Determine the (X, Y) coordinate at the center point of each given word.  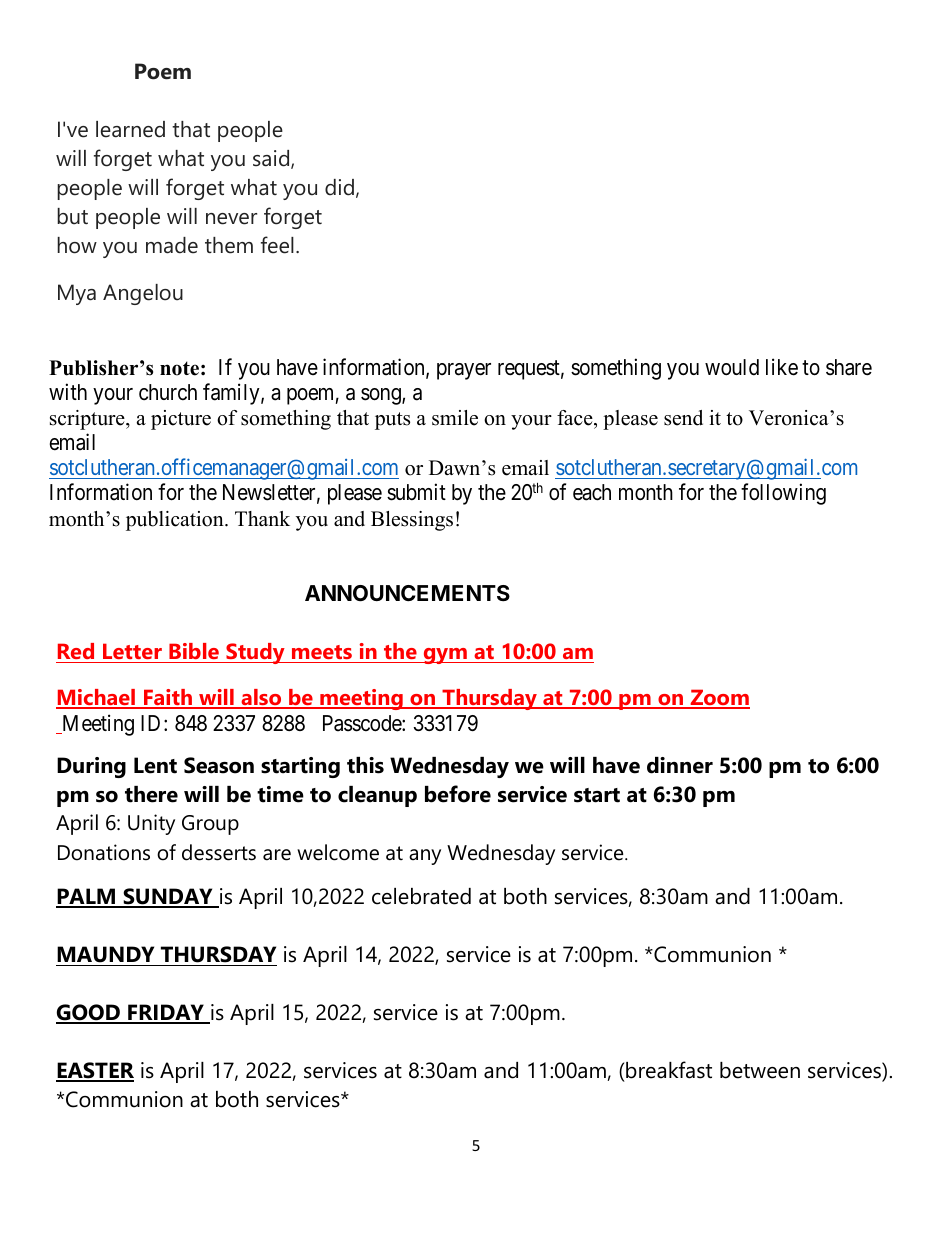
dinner (680, 765)
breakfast (669, 1070)
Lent (155, 765)
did (339, 187)
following (783, 494)
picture (181, 420)
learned (130, 129)
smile (455, 418)
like (782, 367)
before (458, 794)
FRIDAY (166, 1013)
